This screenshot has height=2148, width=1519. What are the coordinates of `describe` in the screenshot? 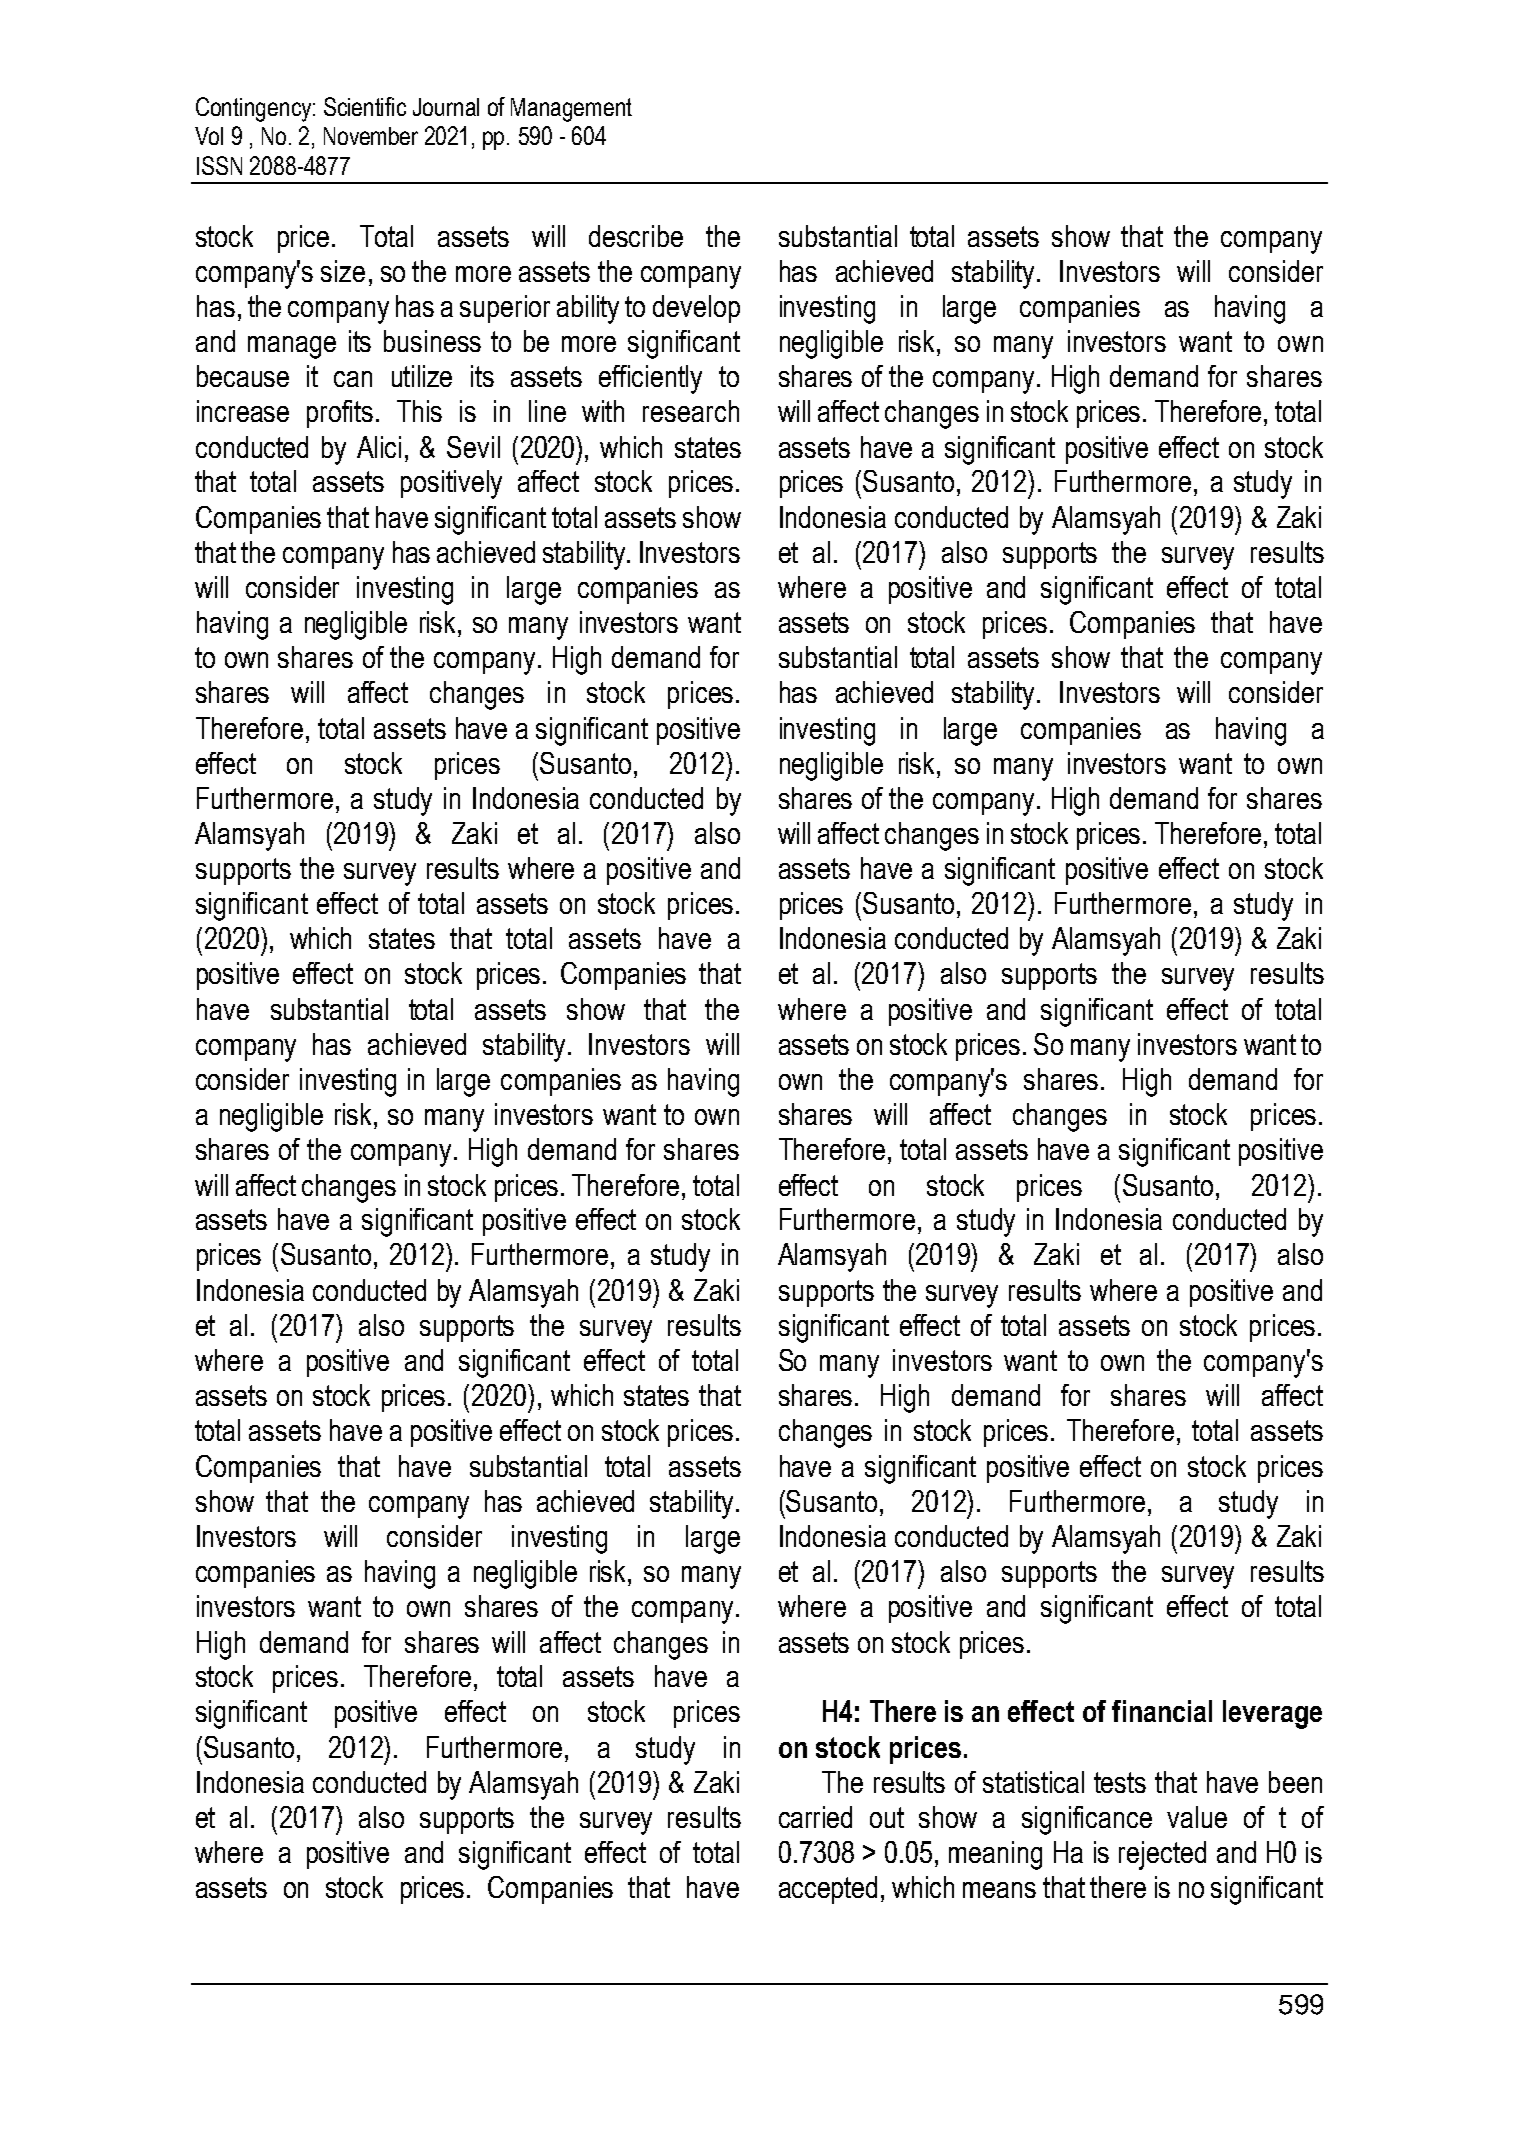 It's located at (636, 236).
